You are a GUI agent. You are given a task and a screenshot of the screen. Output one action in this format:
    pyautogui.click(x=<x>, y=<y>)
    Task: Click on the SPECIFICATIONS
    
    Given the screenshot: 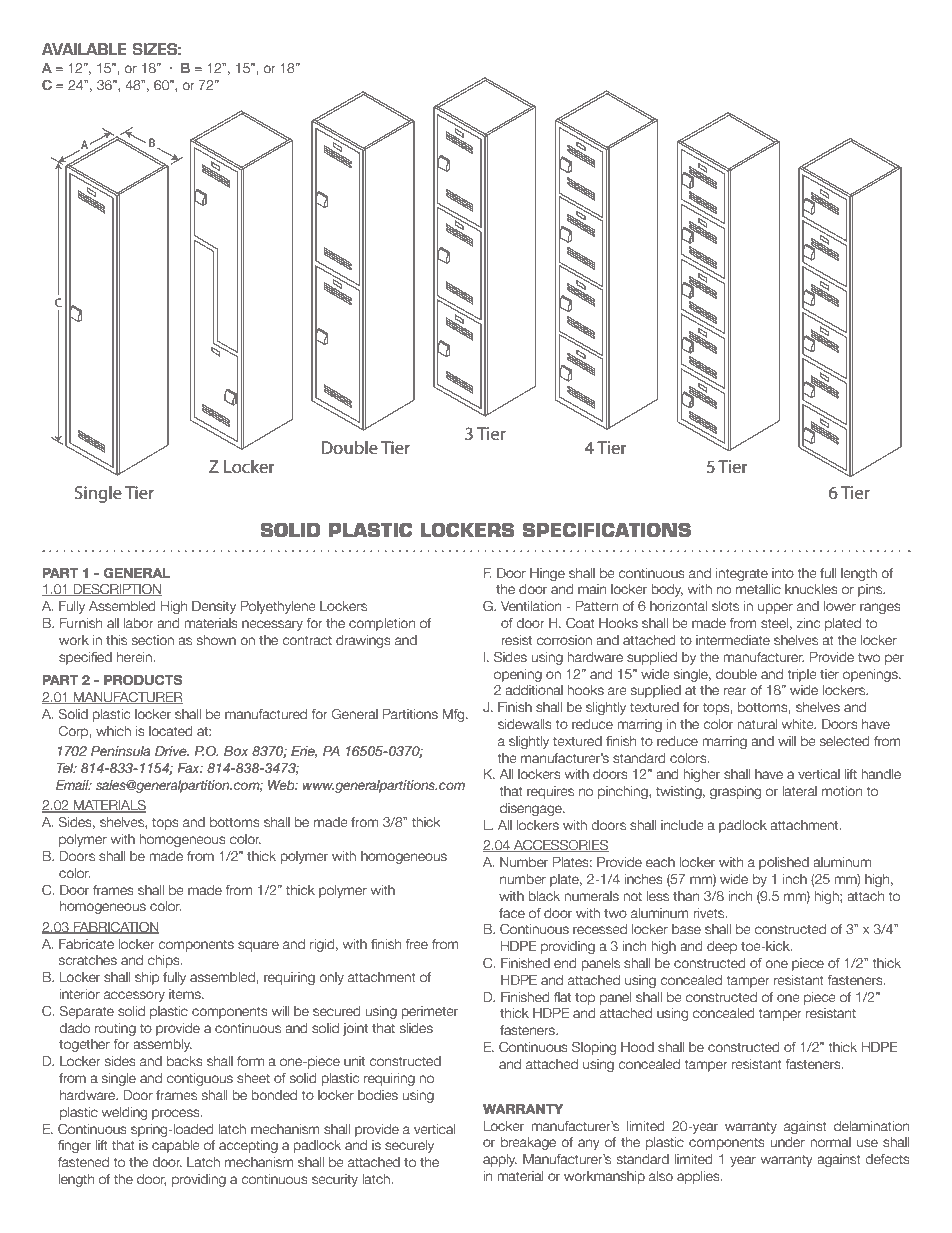 What is the action you would take?
    pyautogui.click(x=607, y=530)
